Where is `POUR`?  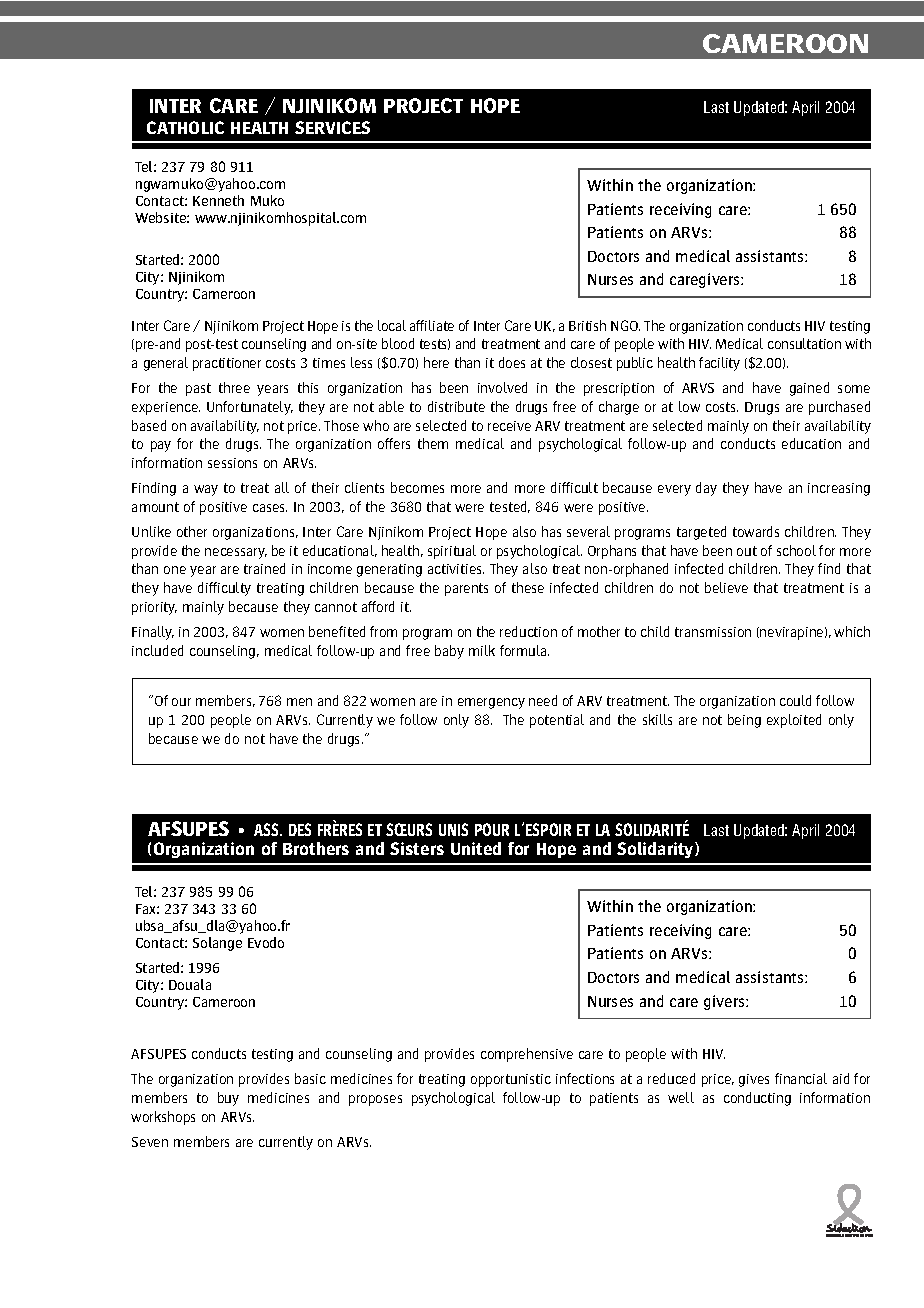 POUR is located at coordinates (492, 829).
